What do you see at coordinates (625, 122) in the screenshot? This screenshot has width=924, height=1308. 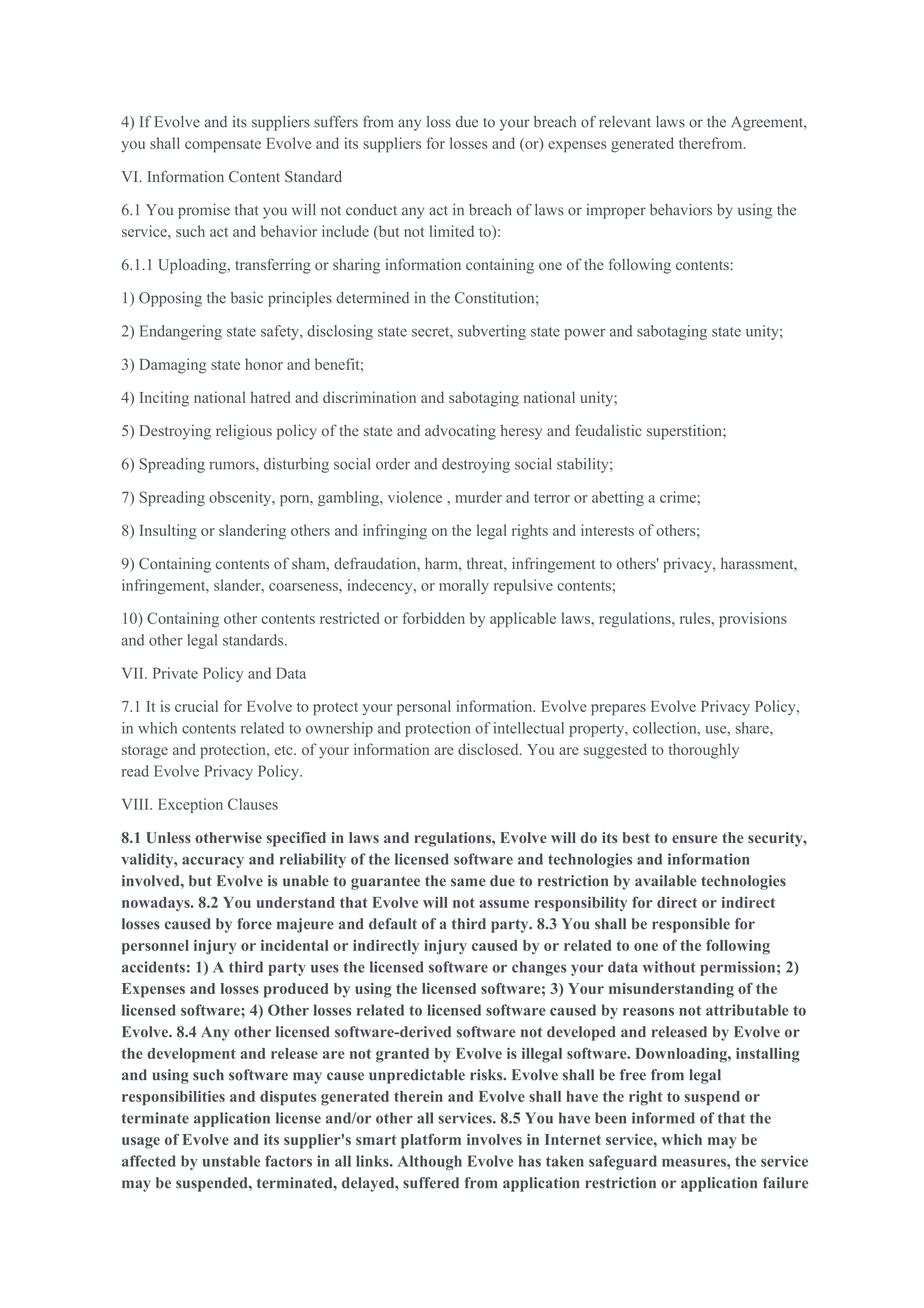 I see `relevant` at bounding box center [625, 122].
